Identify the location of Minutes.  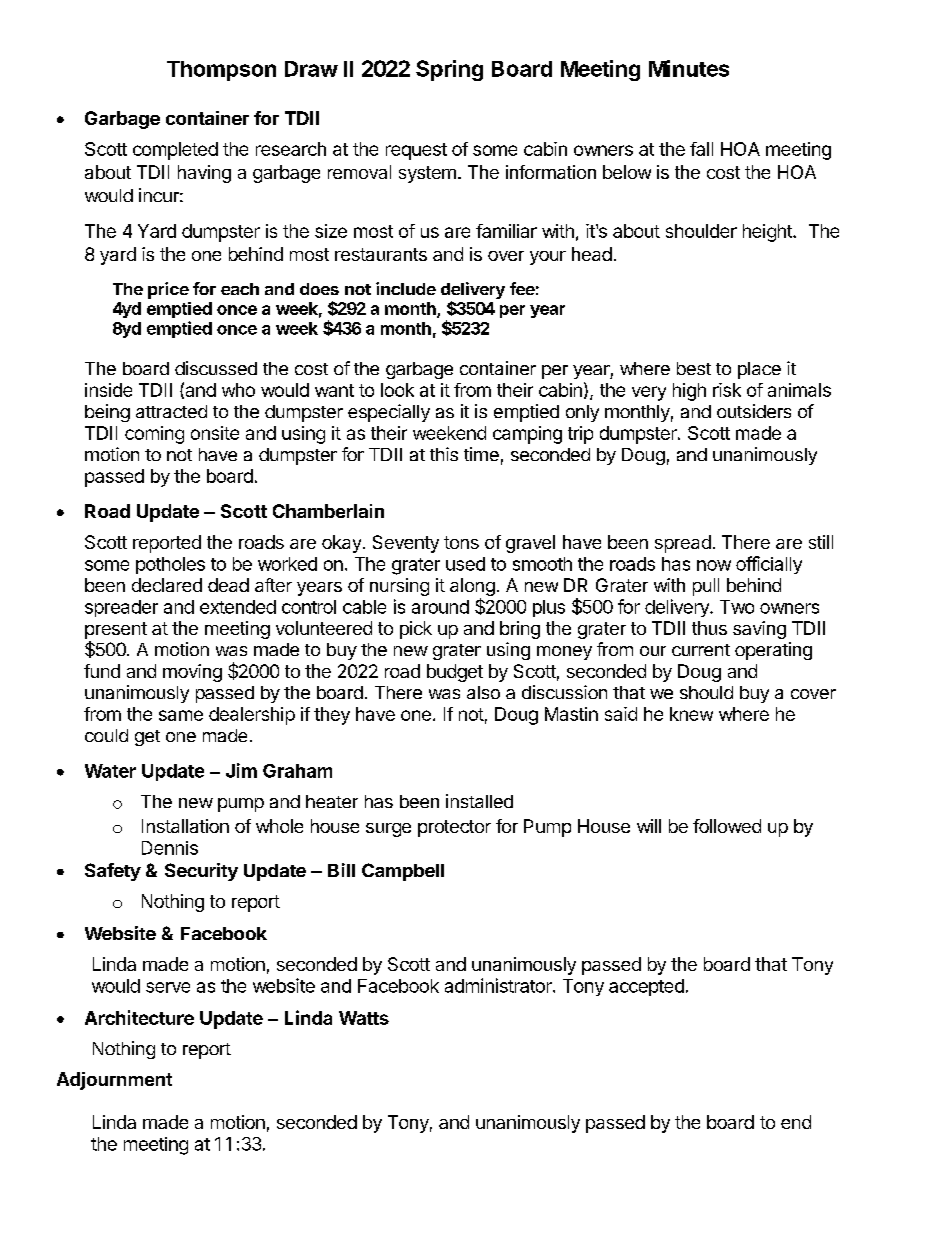
(689, 68).
